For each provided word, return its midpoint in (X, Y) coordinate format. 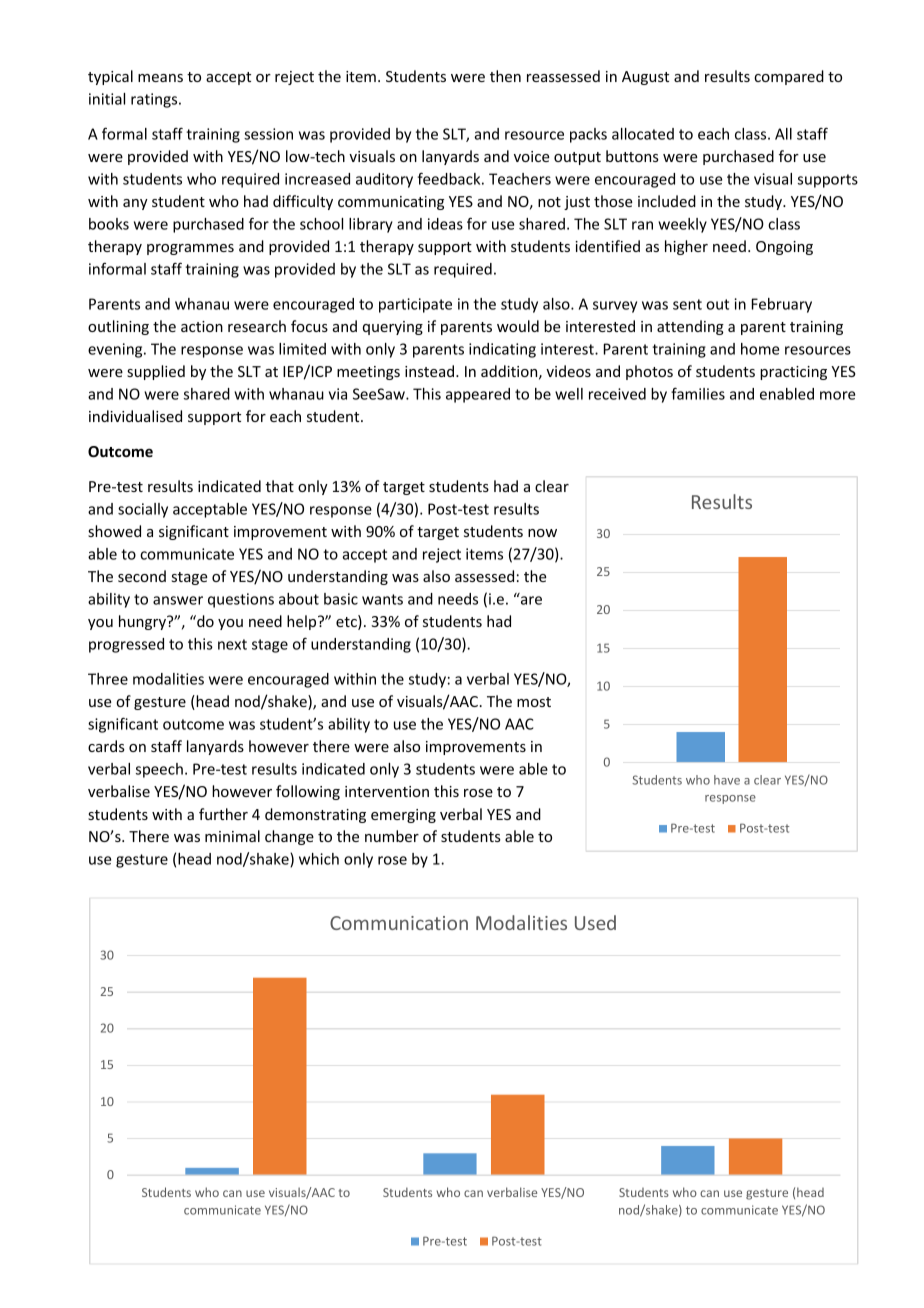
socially (143, 510)
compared (789, 77)
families (698, 393)
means (160, 78)
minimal (232, 836)
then (505, 76)
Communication (399, 923)
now (542, 533)
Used (595, 922)
